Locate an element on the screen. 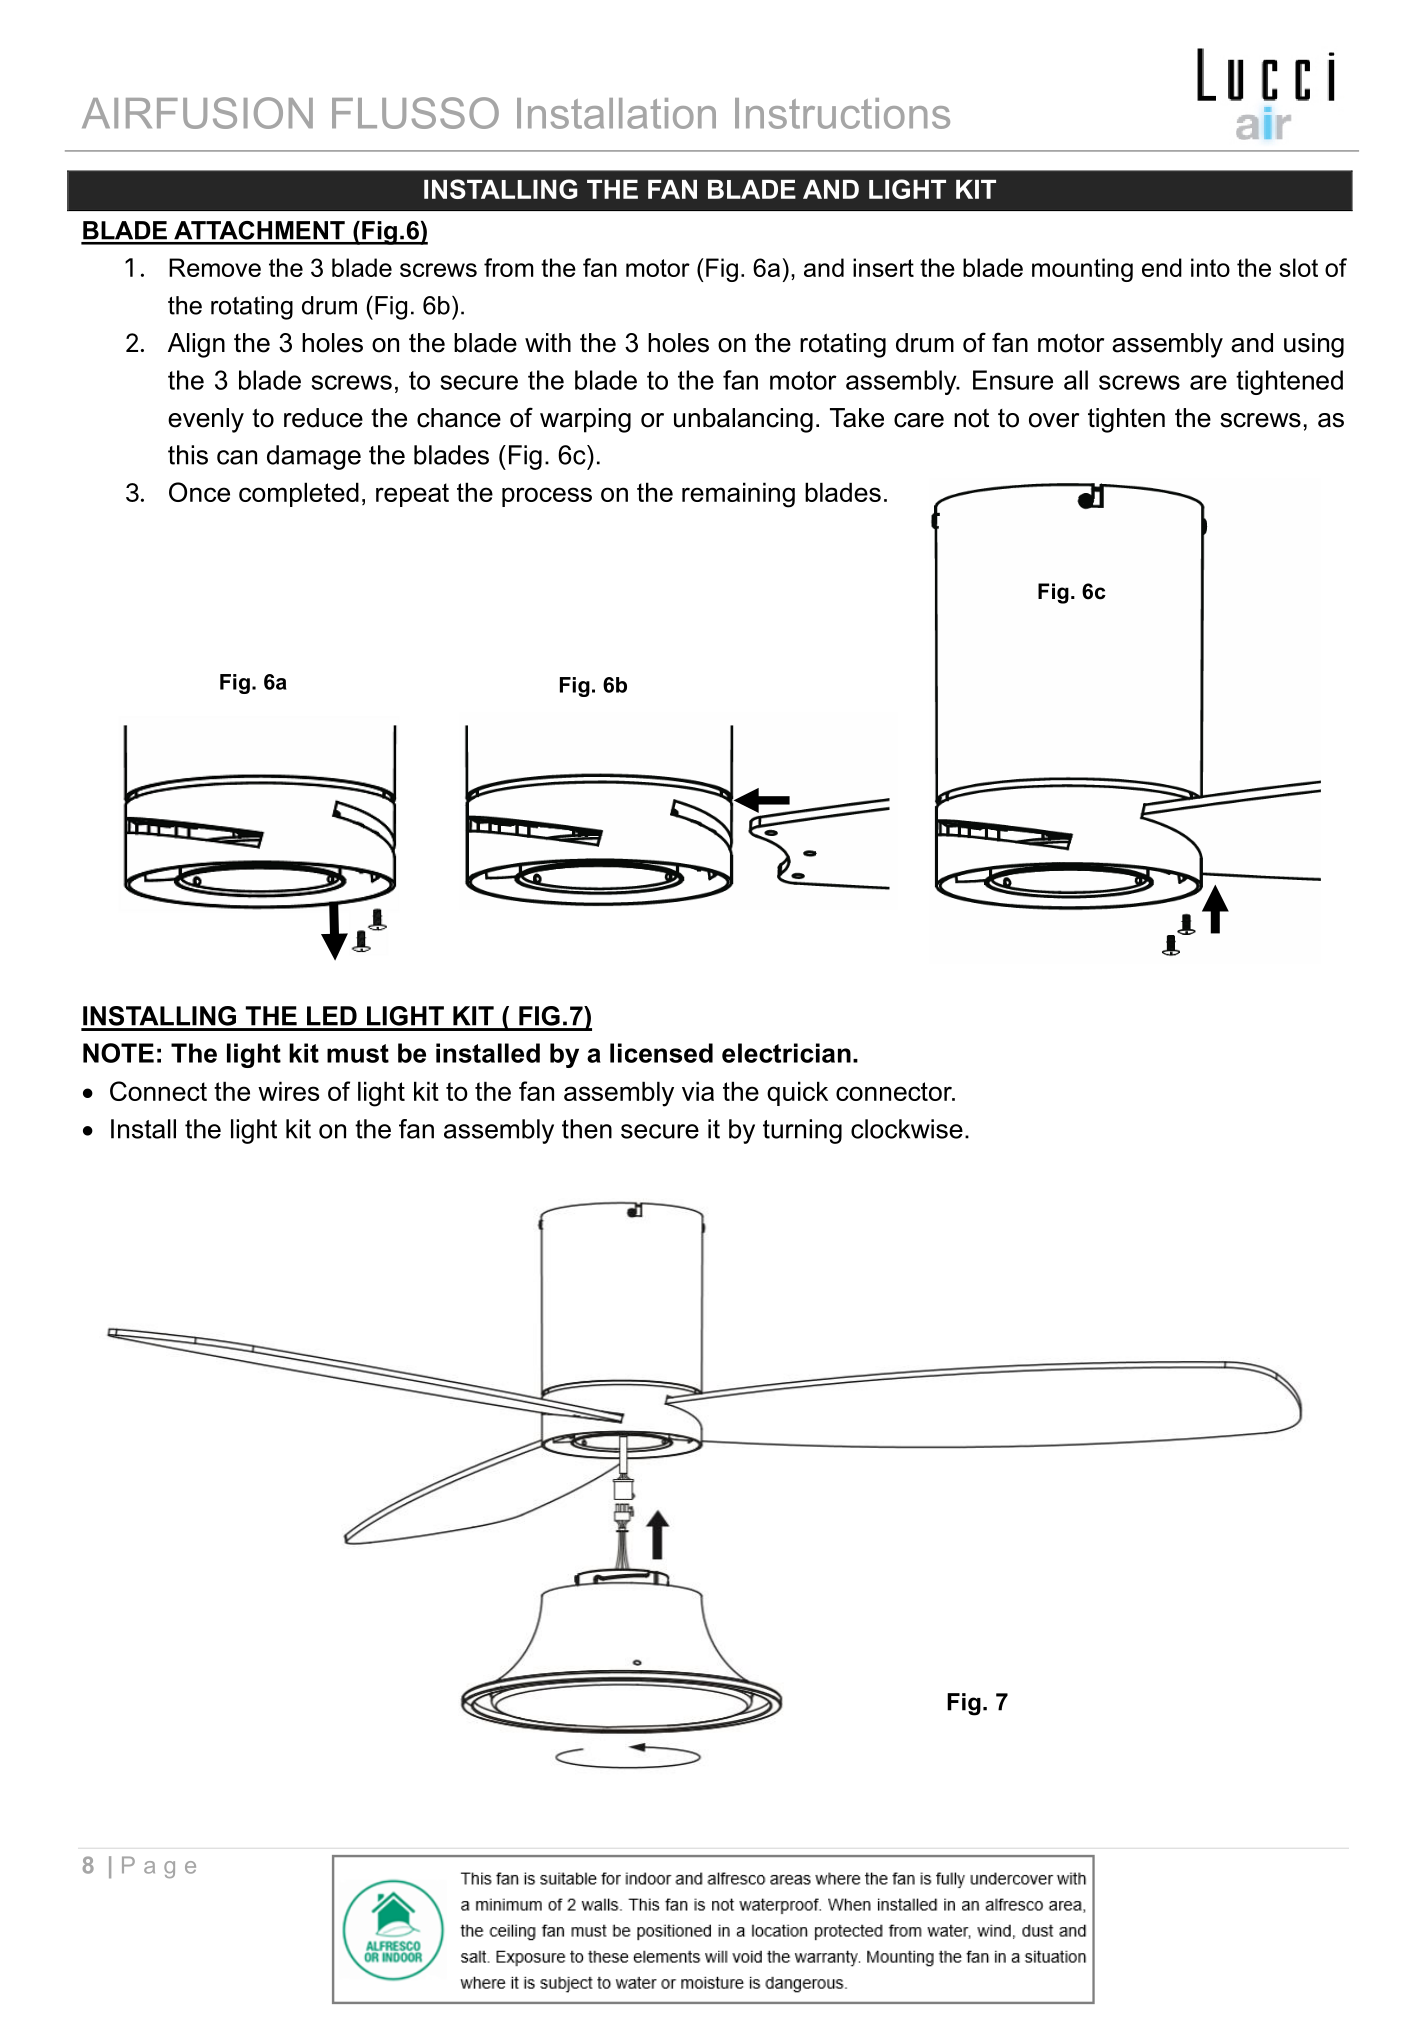  wires is located at coordinates (288, 1091).
